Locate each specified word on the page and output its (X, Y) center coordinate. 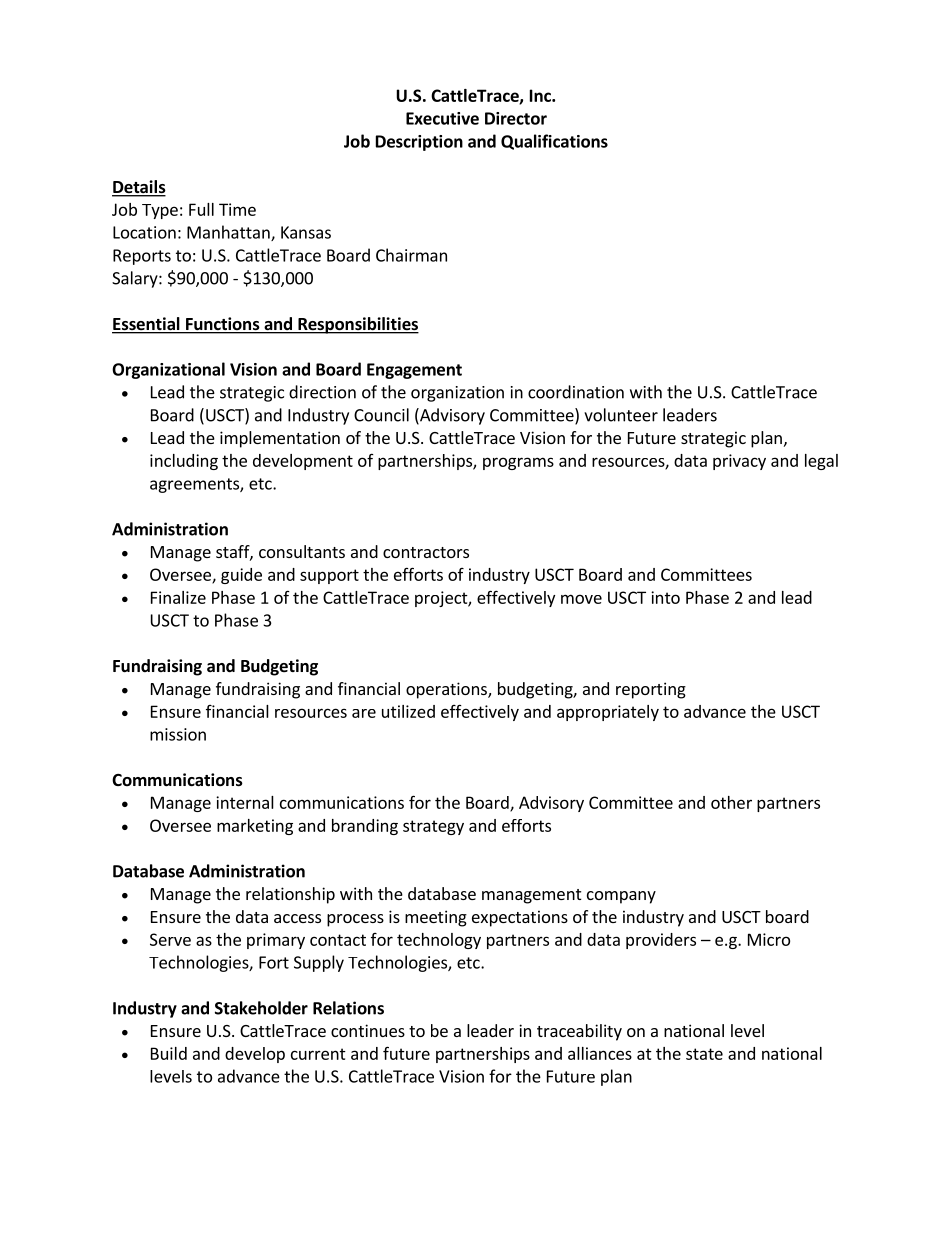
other (731, 802)
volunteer (621, 415)
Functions (222, 325)
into (665, 597)
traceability (579, 1032)
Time (237, 209)
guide (241, 576)
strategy (433, 827)
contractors (426, 552)
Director (516, 118)
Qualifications (554, 142)
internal (245, 802)
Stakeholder (261, 1008)
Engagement (414, 371)
